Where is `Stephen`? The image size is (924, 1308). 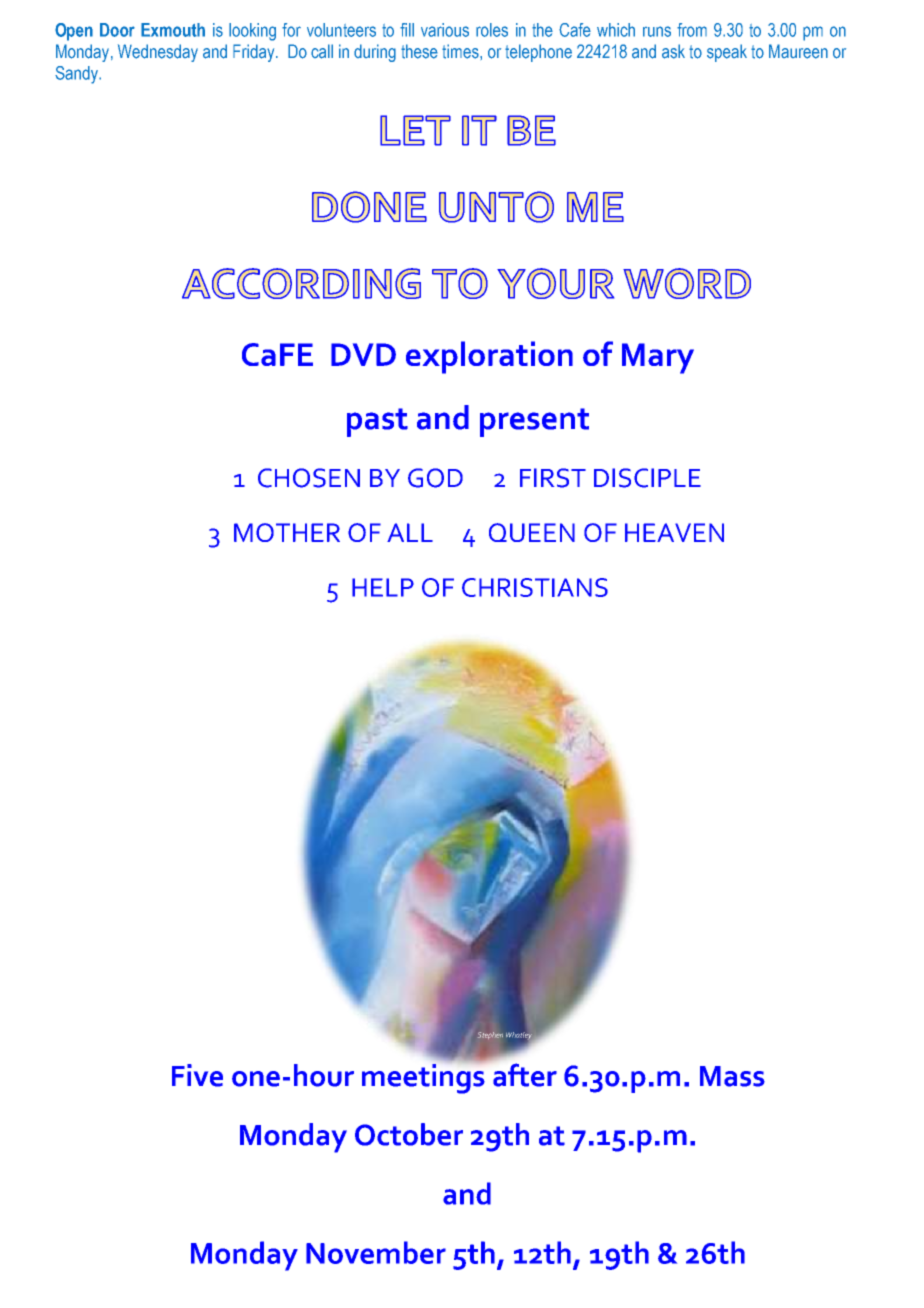
Stephen is located at coordinates (490, 1035).
